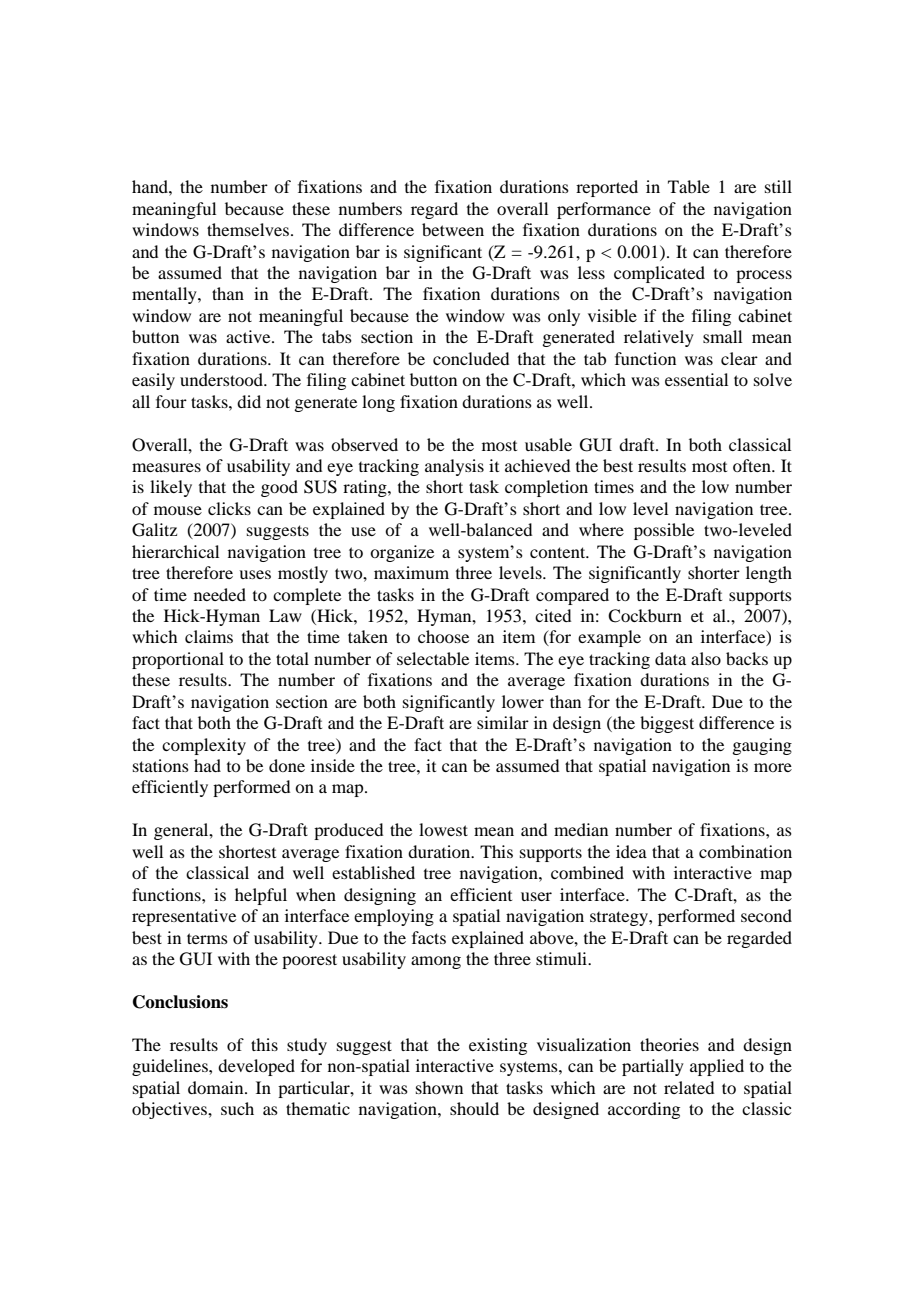  I want to click on themselves, so click(249, 229).
